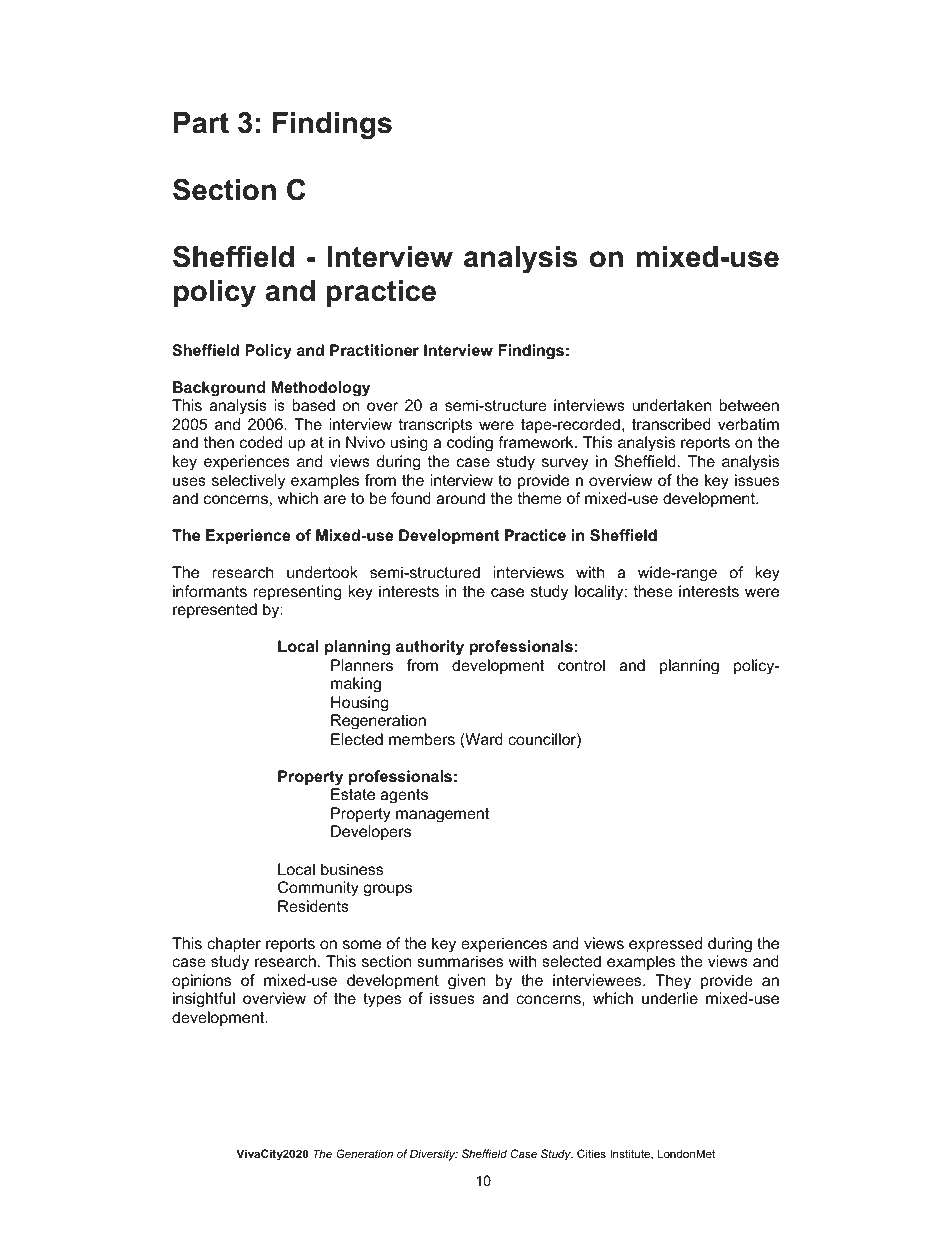  I want to click on Cities, so click(591, 1153).
